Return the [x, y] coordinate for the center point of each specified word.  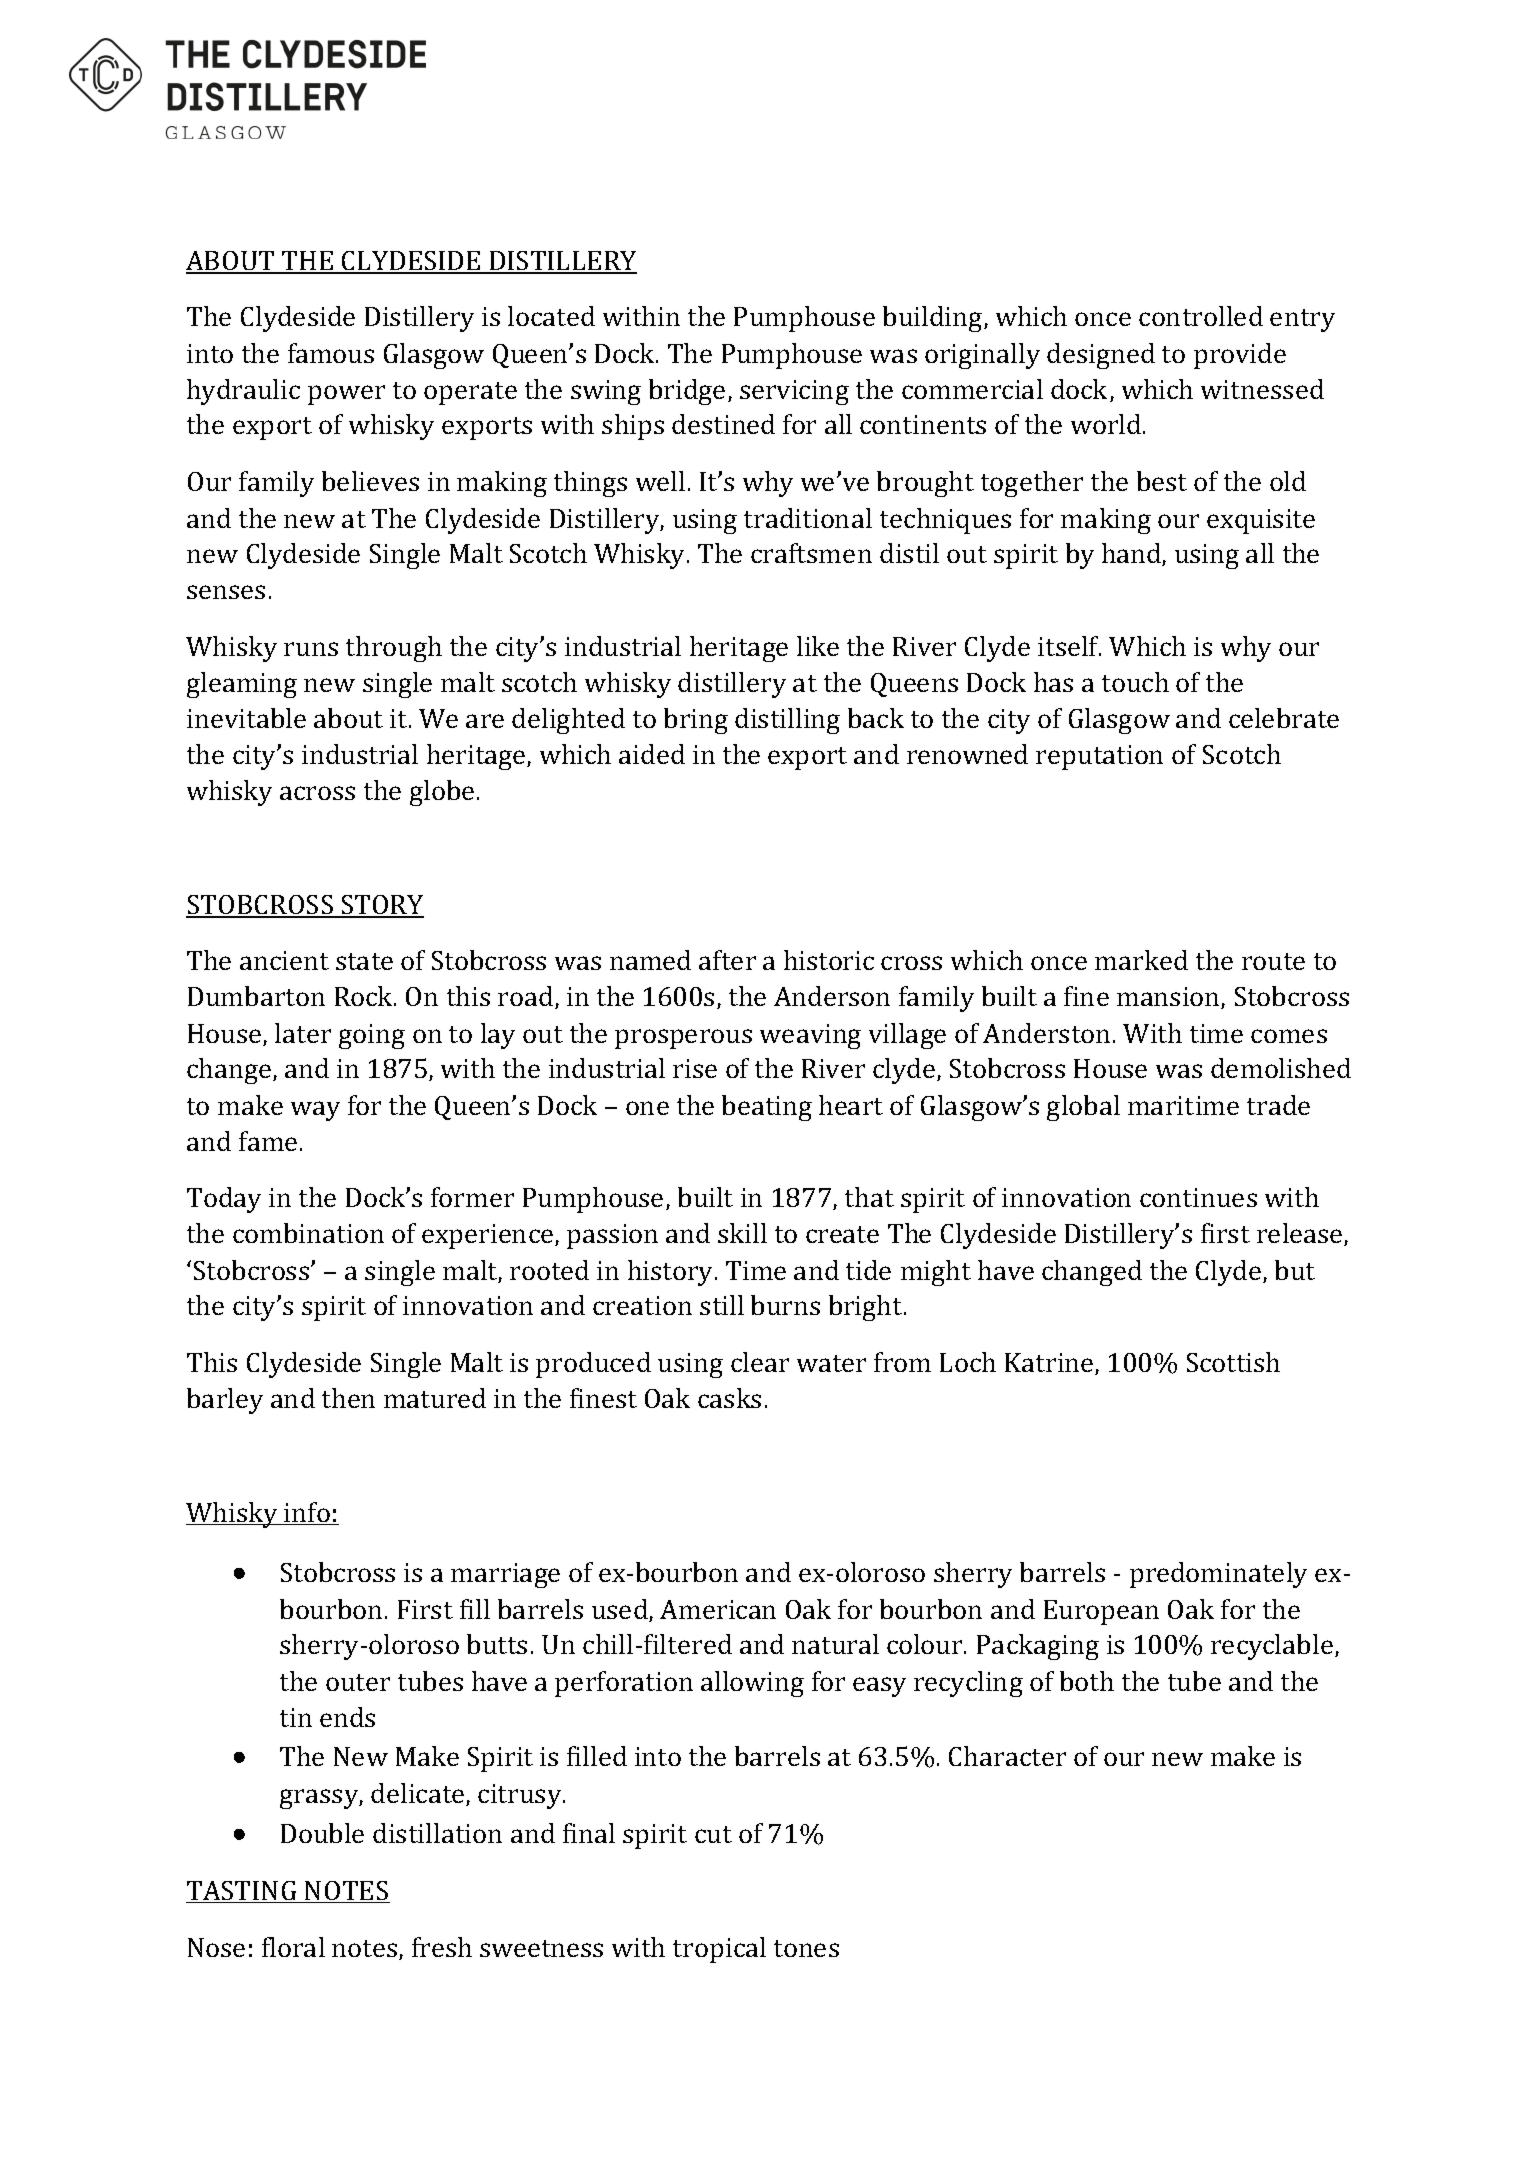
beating [767, 1108]
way [315, 1111]
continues [1198, 1197]
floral [293, 1947]
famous [331, 353]
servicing [794, 392]
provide [1240, 356]
